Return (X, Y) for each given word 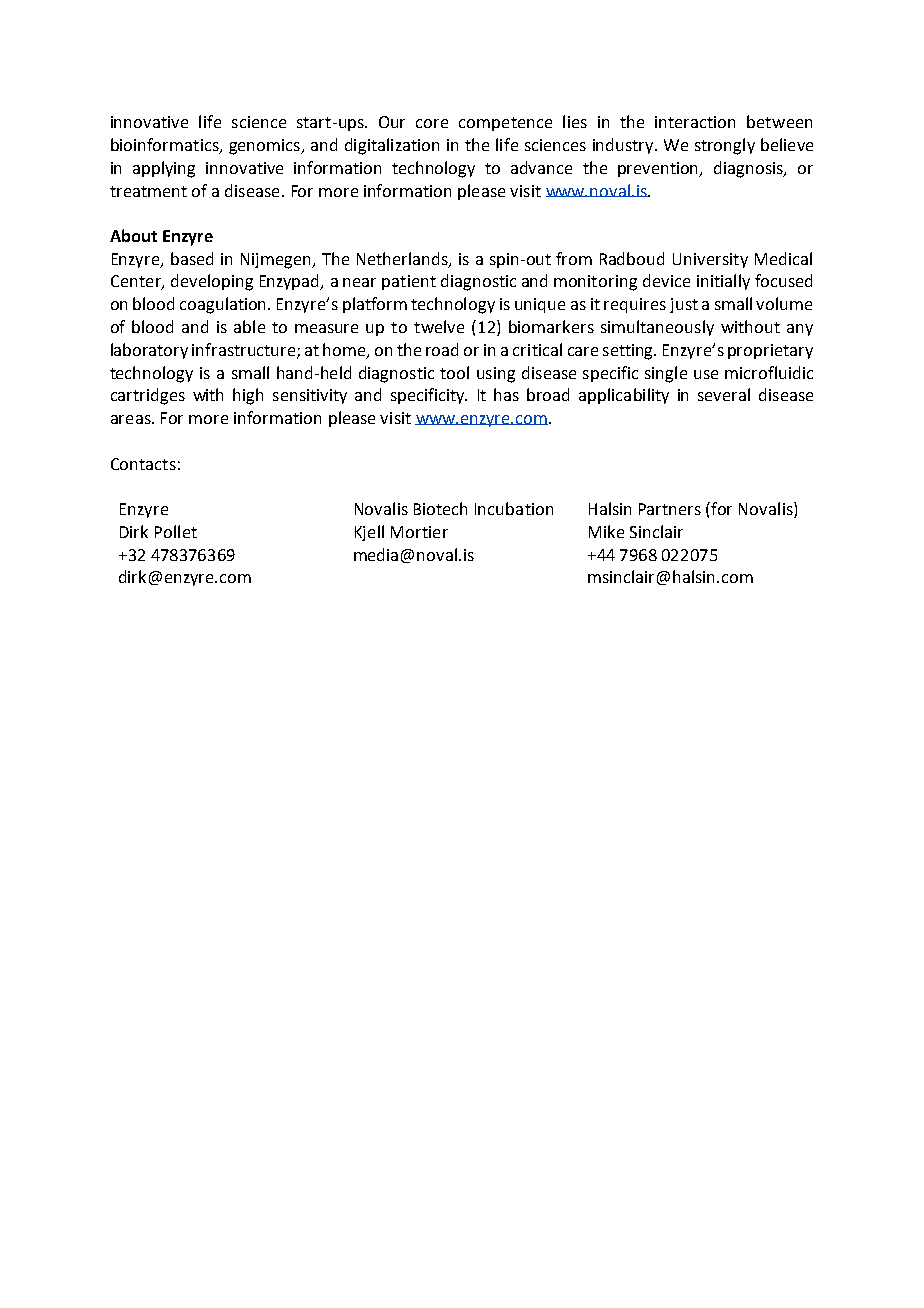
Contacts (143, 464)
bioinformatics (166, 146)
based (192, 258)
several (724, 394)
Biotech (440, 508)
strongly (725, 146)
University (710, 260)
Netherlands (403, 260)
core (432, 123)
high (248, 396)
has (506, 394)
